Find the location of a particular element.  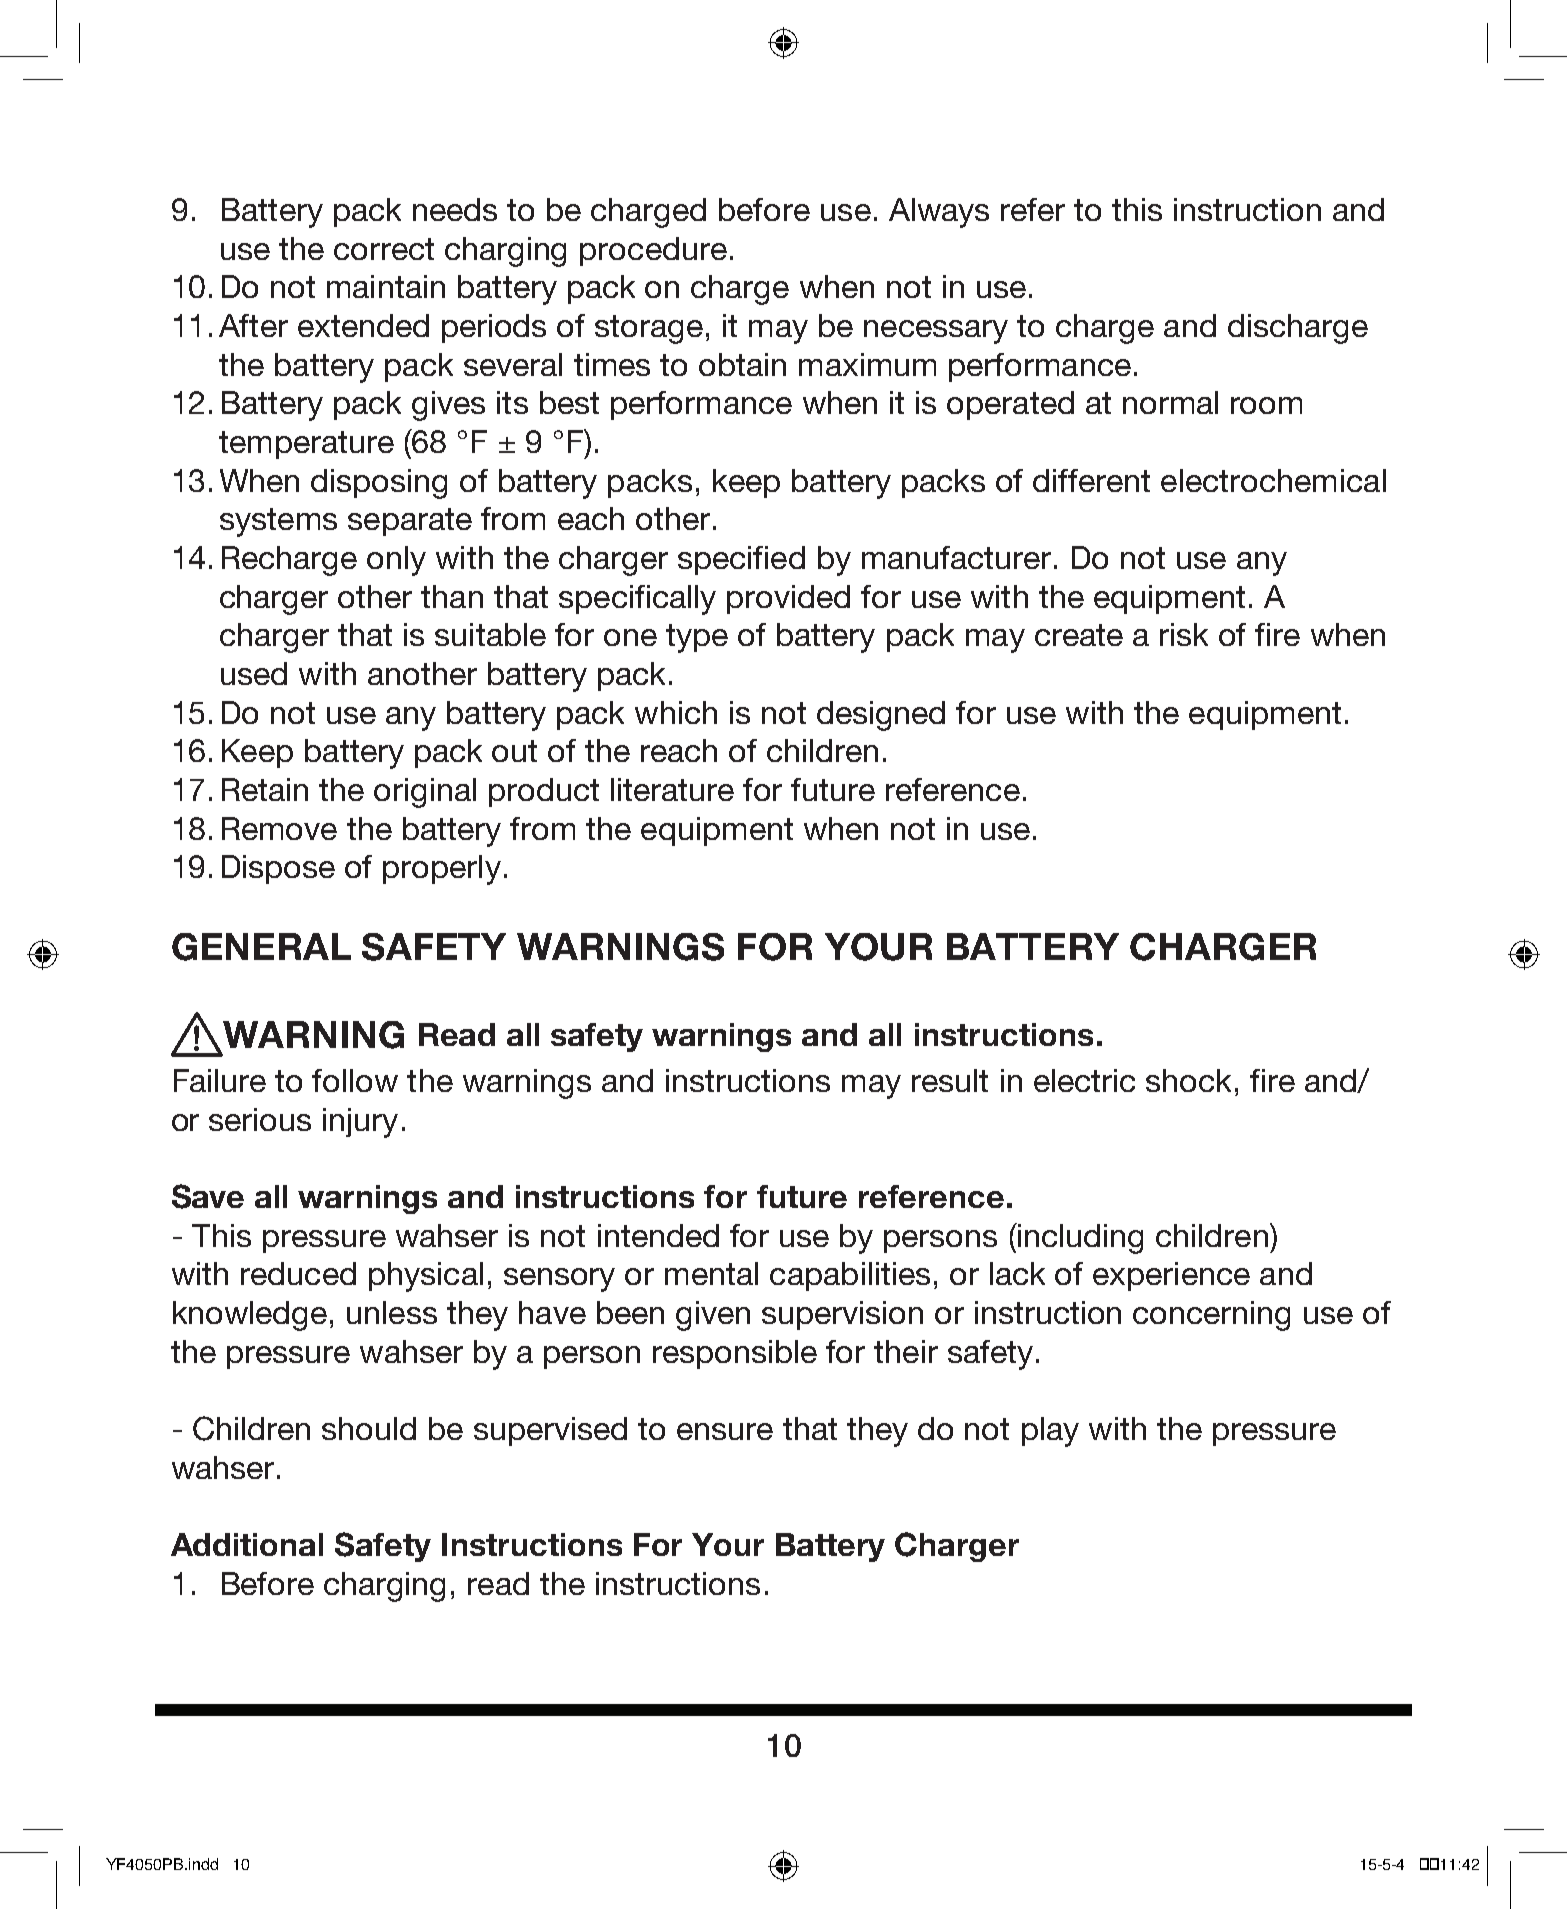

intended is located at coordinates (658, 1235).
